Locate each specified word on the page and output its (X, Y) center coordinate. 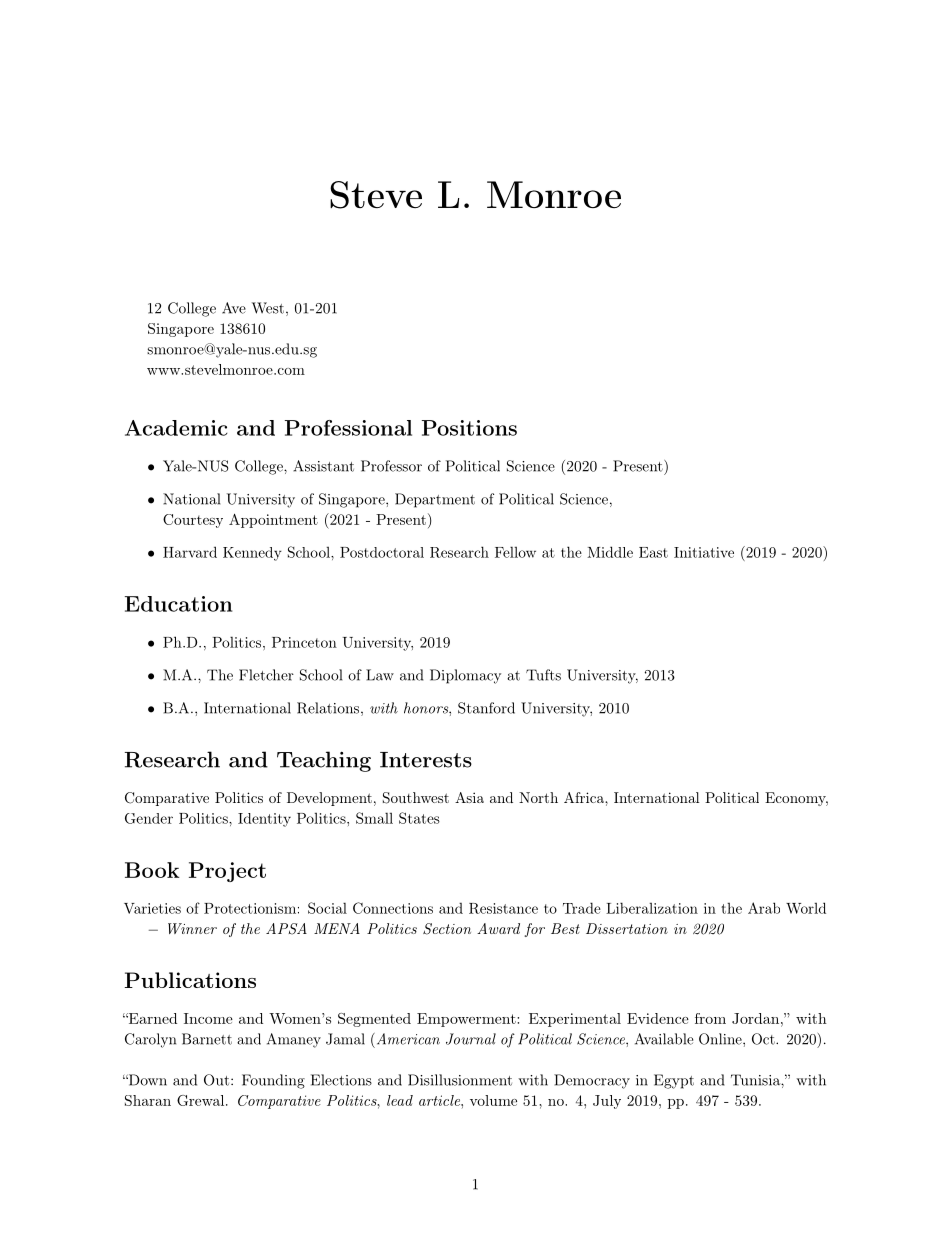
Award (498, 928)
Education (178, 604)
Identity (264, 820)
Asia (469, 797)
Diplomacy (465, 676)
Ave (234, 308)
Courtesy (193, 521)
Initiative (704, 552)
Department (435, 500)
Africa (585, 797)
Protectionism (250, 908)
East (653, 552)
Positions (469, 428)
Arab (764, 908)
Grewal (202, 1100)
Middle (610, 552)
